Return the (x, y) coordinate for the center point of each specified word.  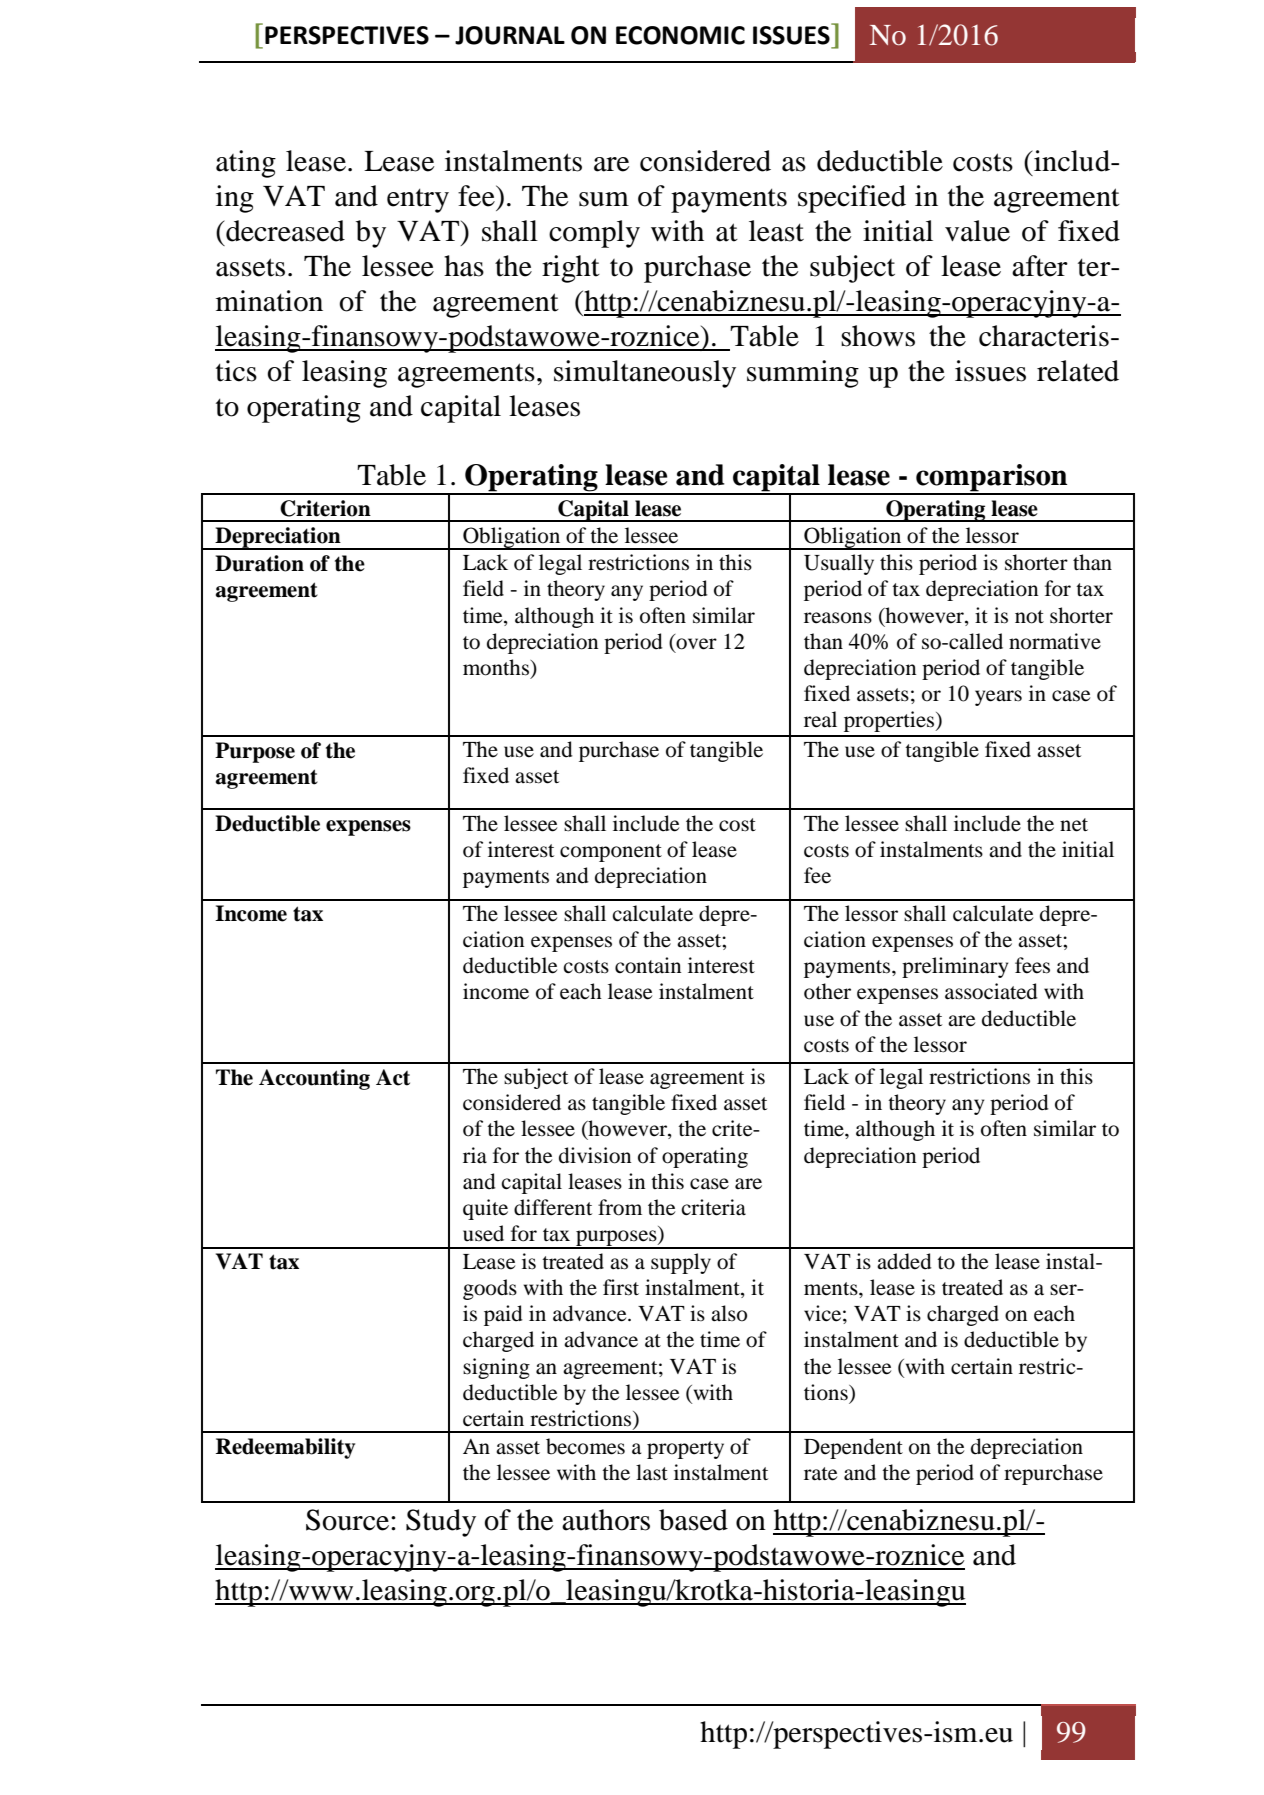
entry (418, 201)
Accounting (314, 1079)
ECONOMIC (680, 35)
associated (991, 991)
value (977, 231)
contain (648, 965)
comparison (992, 479)
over (696, 644)
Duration (259, 563)
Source (347, 1520)
